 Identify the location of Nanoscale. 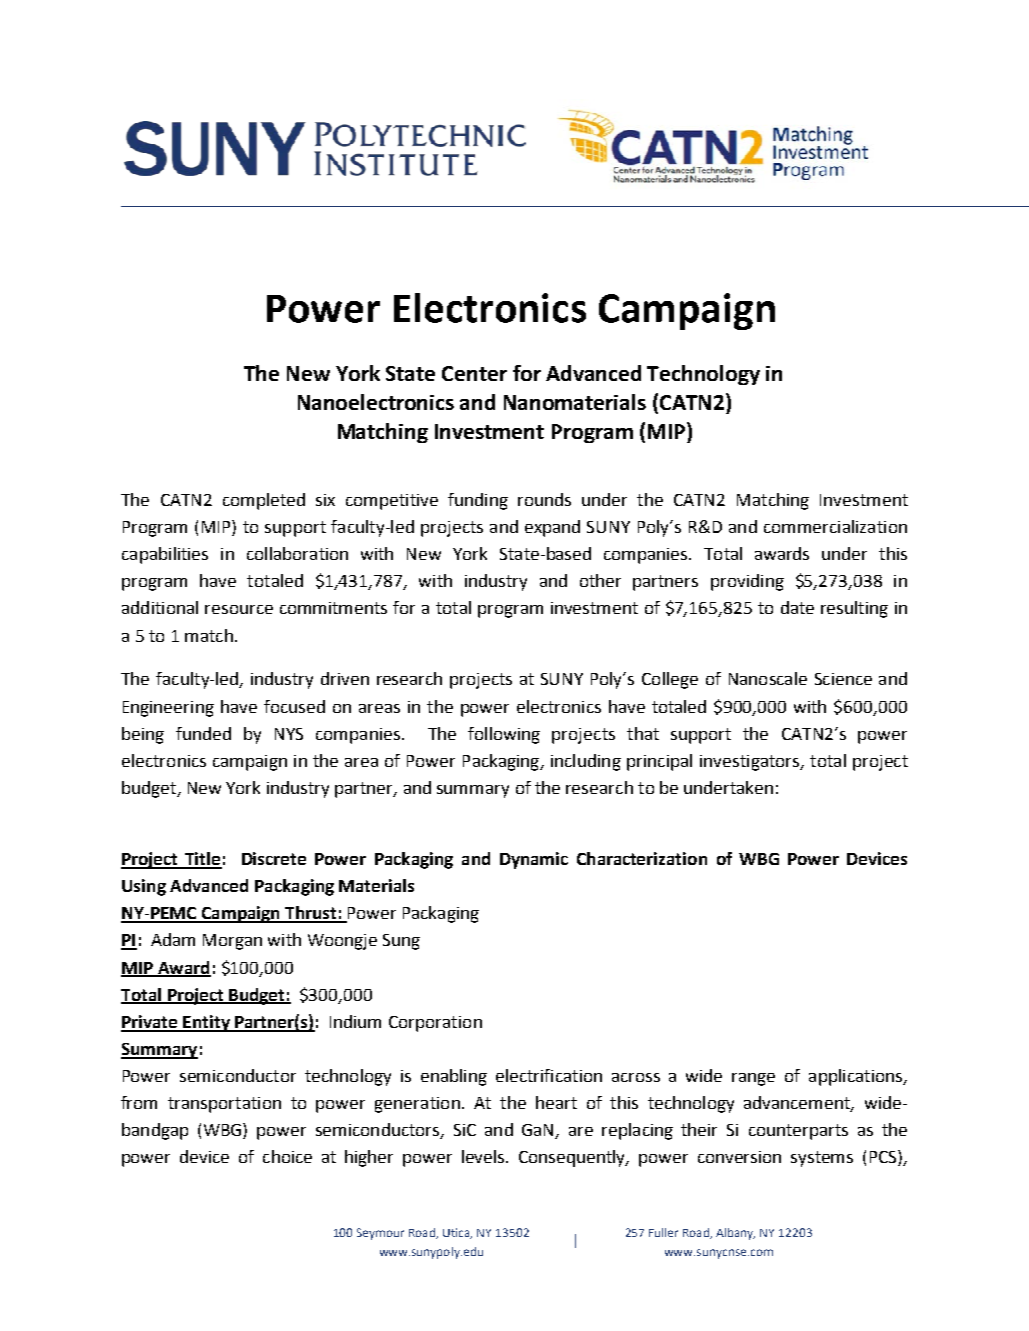
(768, 678).
